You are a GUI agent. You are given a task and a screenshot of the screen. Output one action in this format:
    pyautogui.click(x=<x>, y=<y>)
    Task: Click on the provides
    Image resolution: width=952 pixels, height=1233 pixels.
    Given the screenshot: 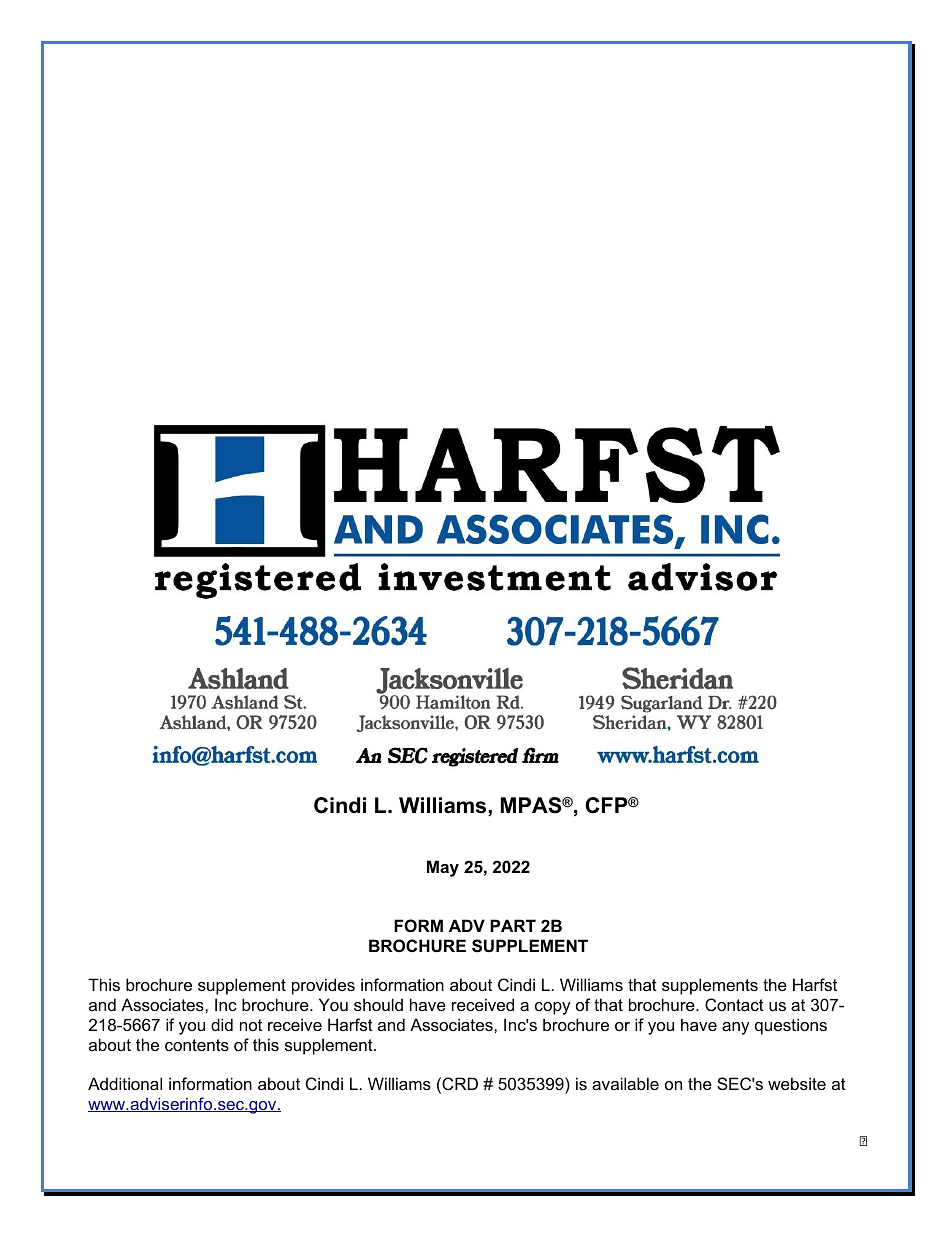 What is the action you would take?
    pyautogui.click(x=323, y=986)
